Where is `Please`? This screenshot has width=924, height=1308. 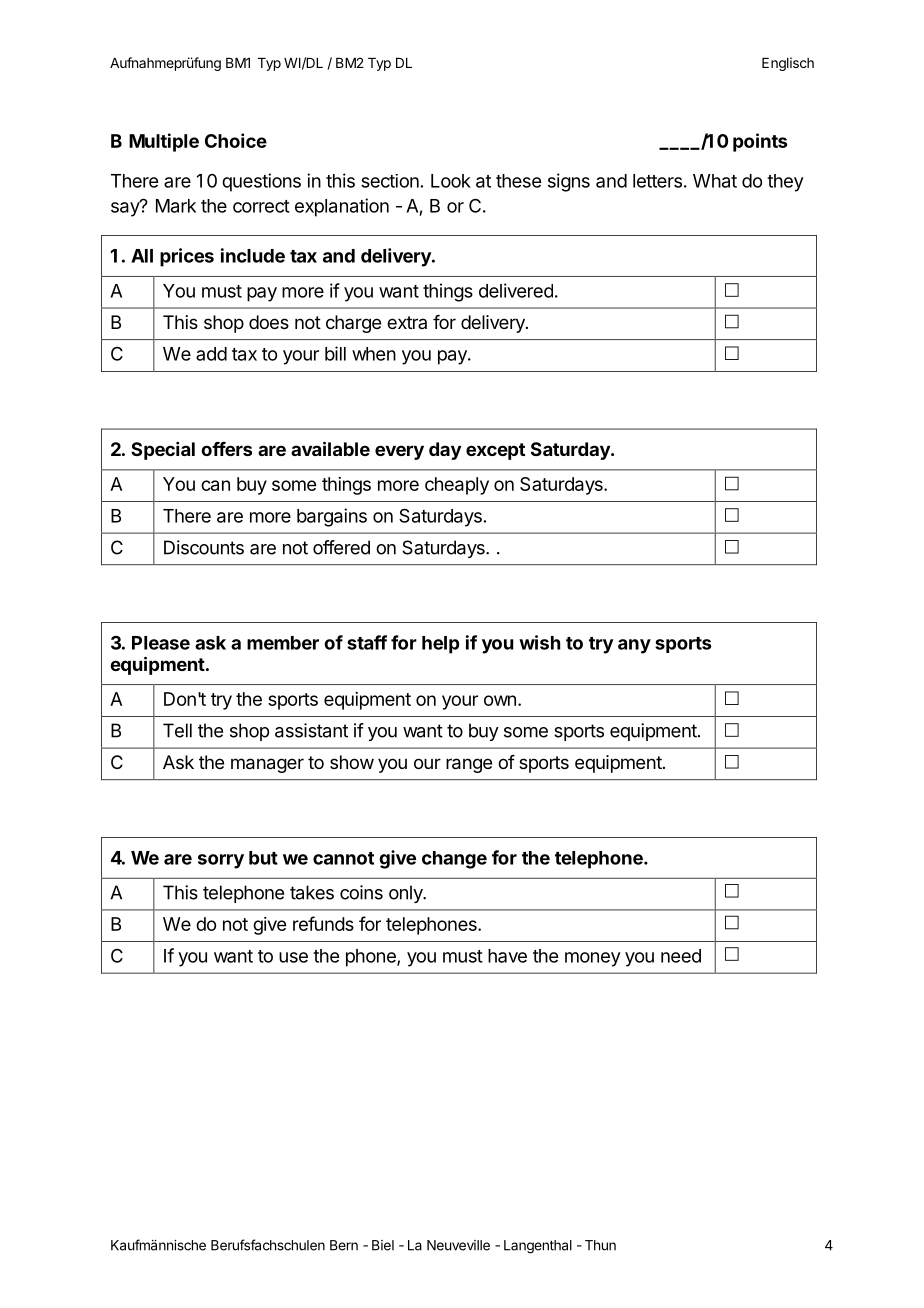
Please is located at coordinates (161, 643).
